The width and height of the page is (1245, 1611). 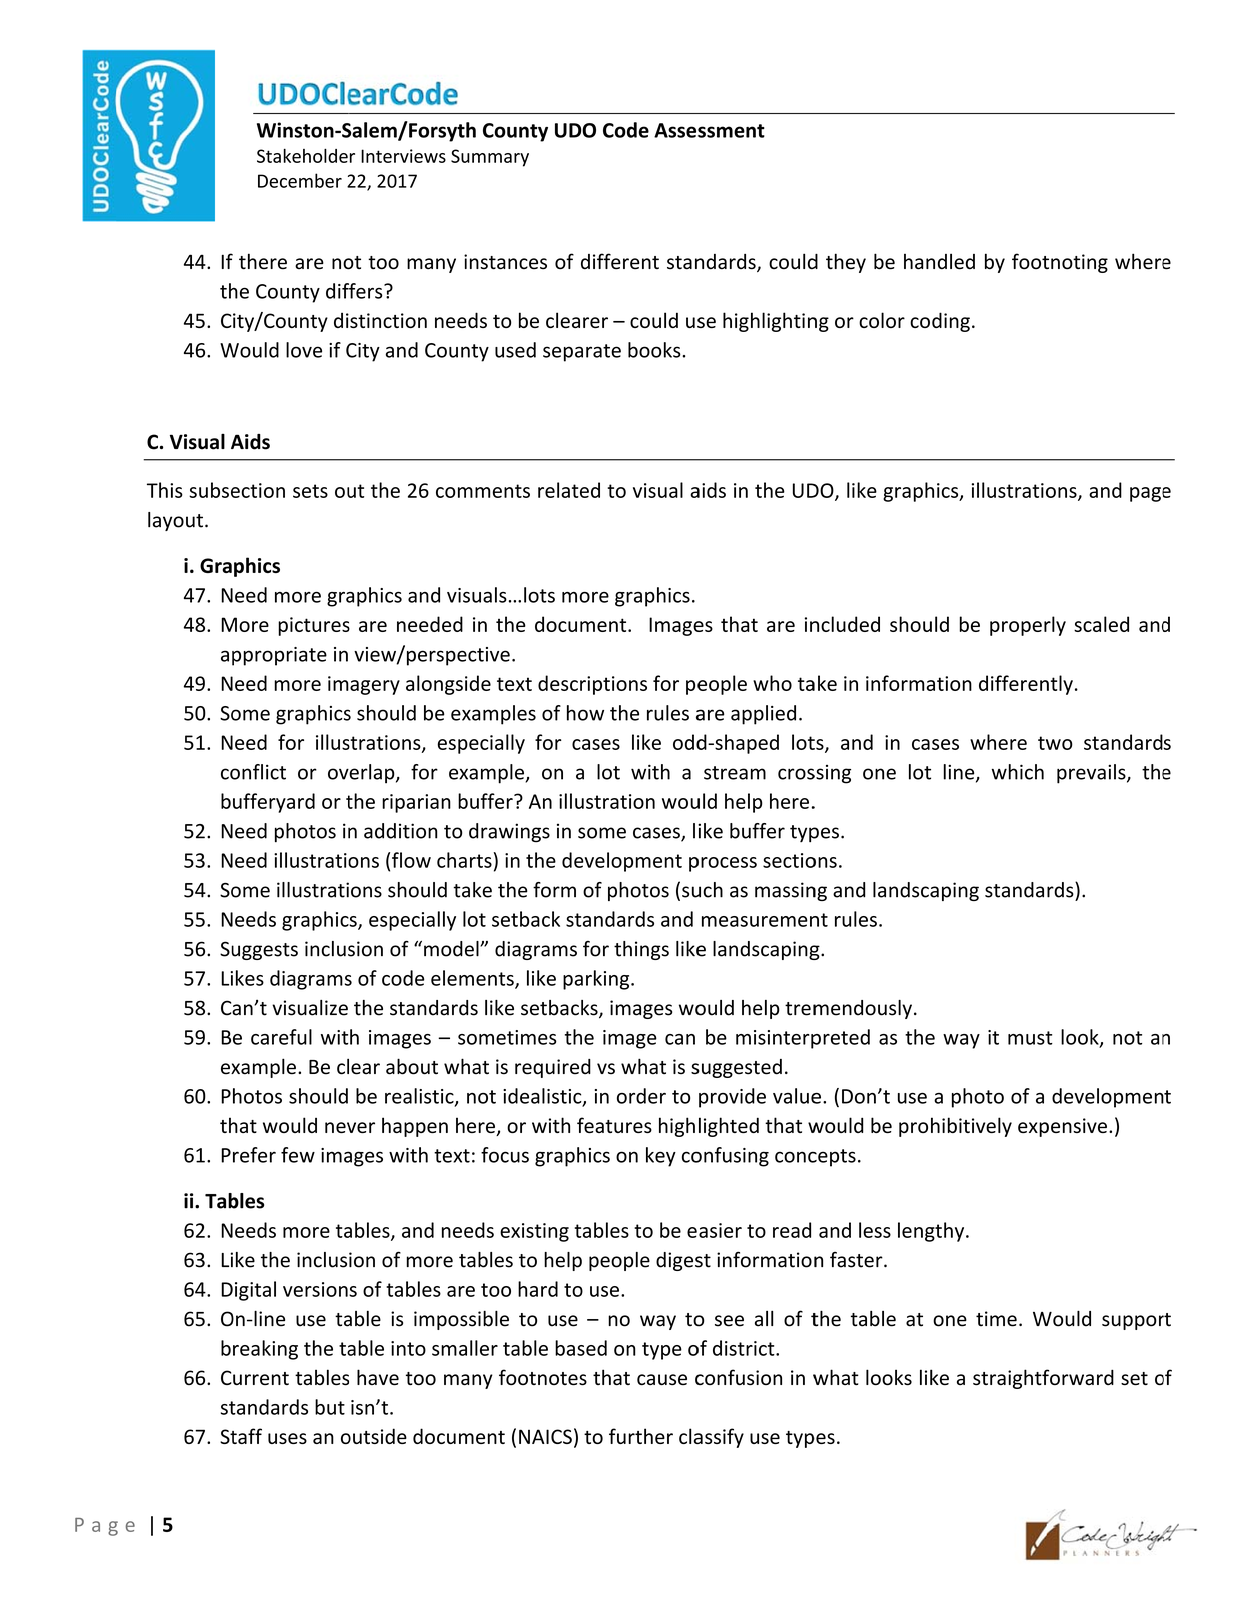 I want to click on rer, so click(x=595, y=322).
